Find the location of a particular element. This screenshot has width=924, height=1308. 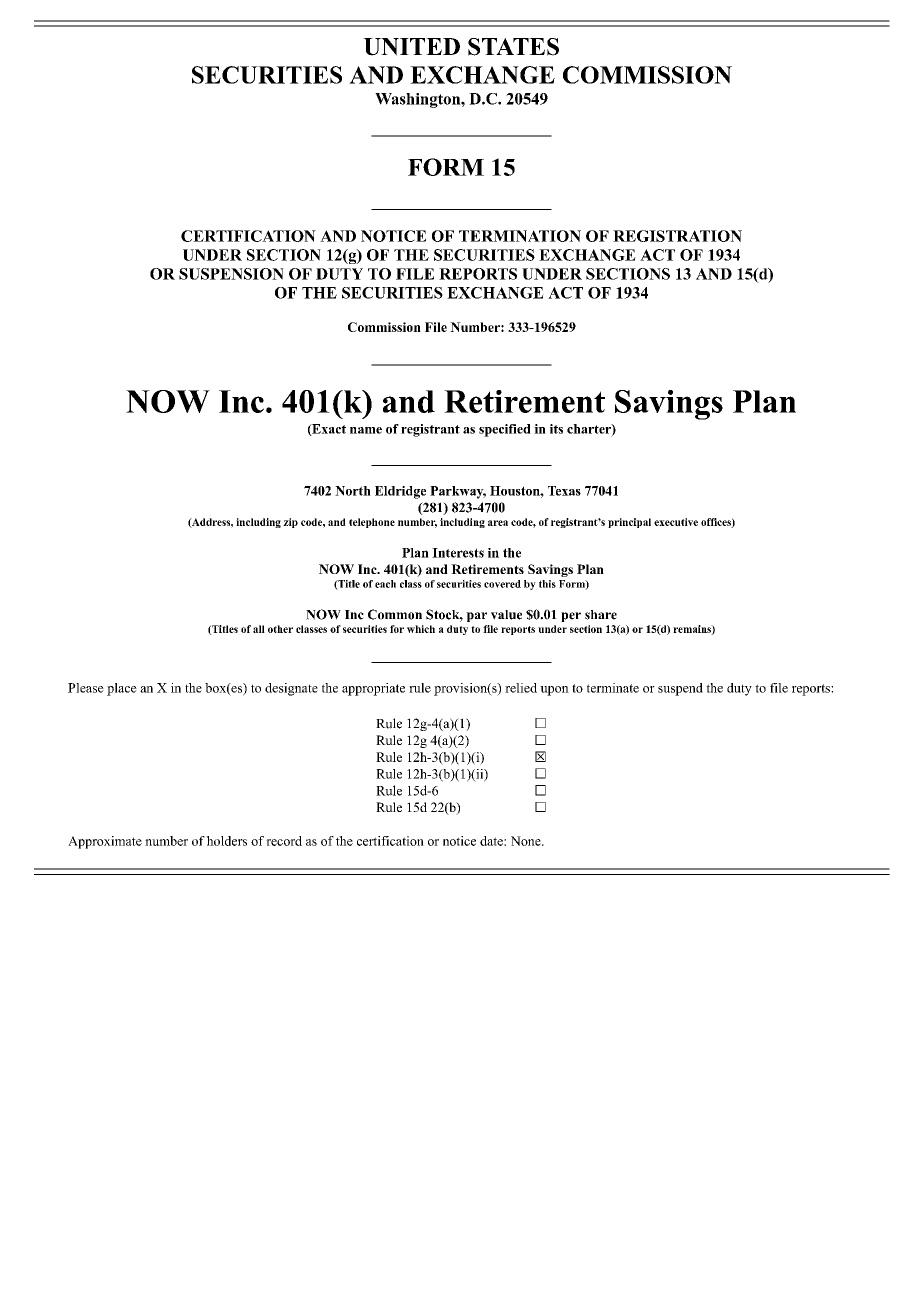

Approximate is located at coordinates (105, 842).
